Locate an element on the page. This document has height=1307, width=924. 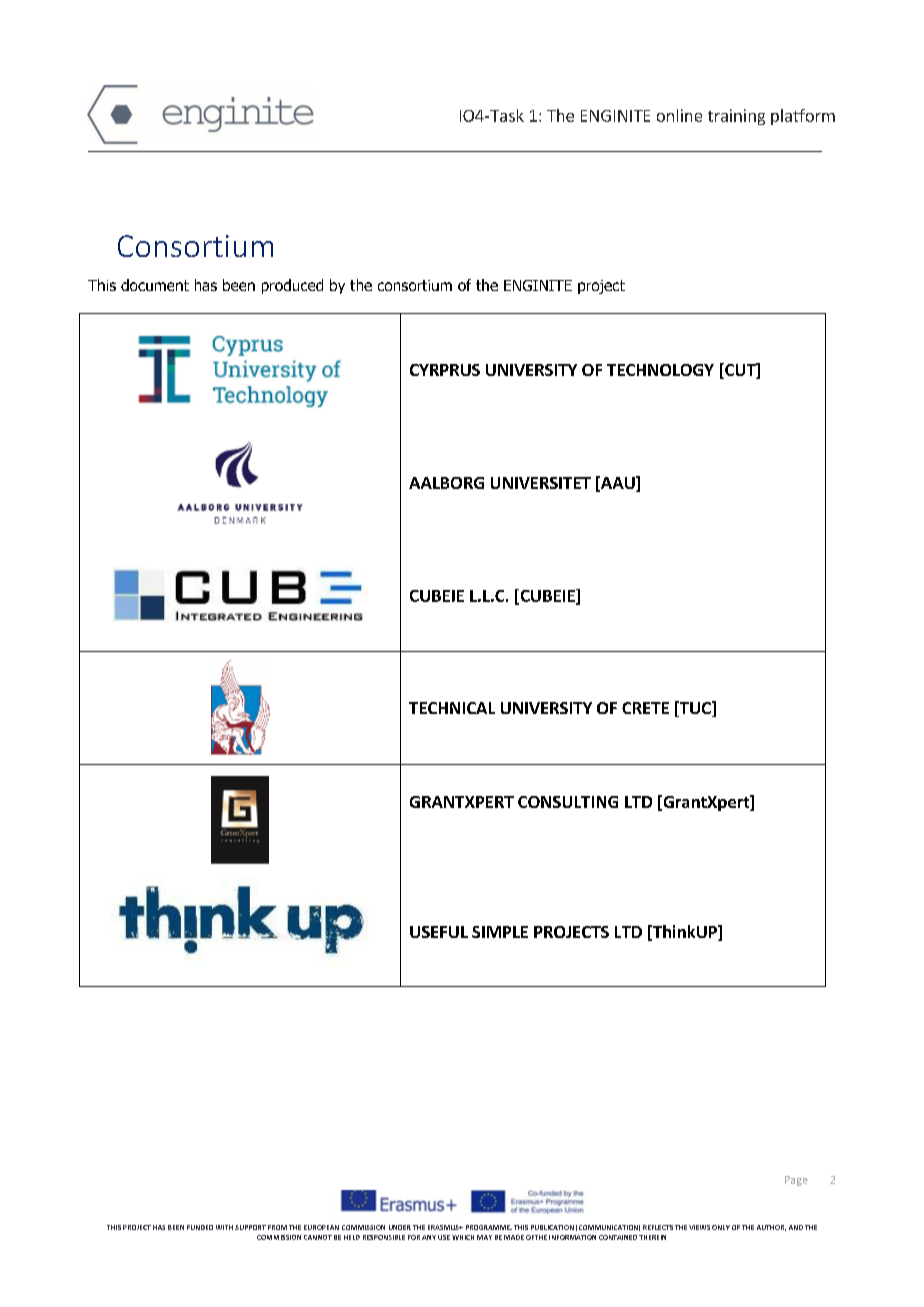
document is located at coordinates (155, 285).
